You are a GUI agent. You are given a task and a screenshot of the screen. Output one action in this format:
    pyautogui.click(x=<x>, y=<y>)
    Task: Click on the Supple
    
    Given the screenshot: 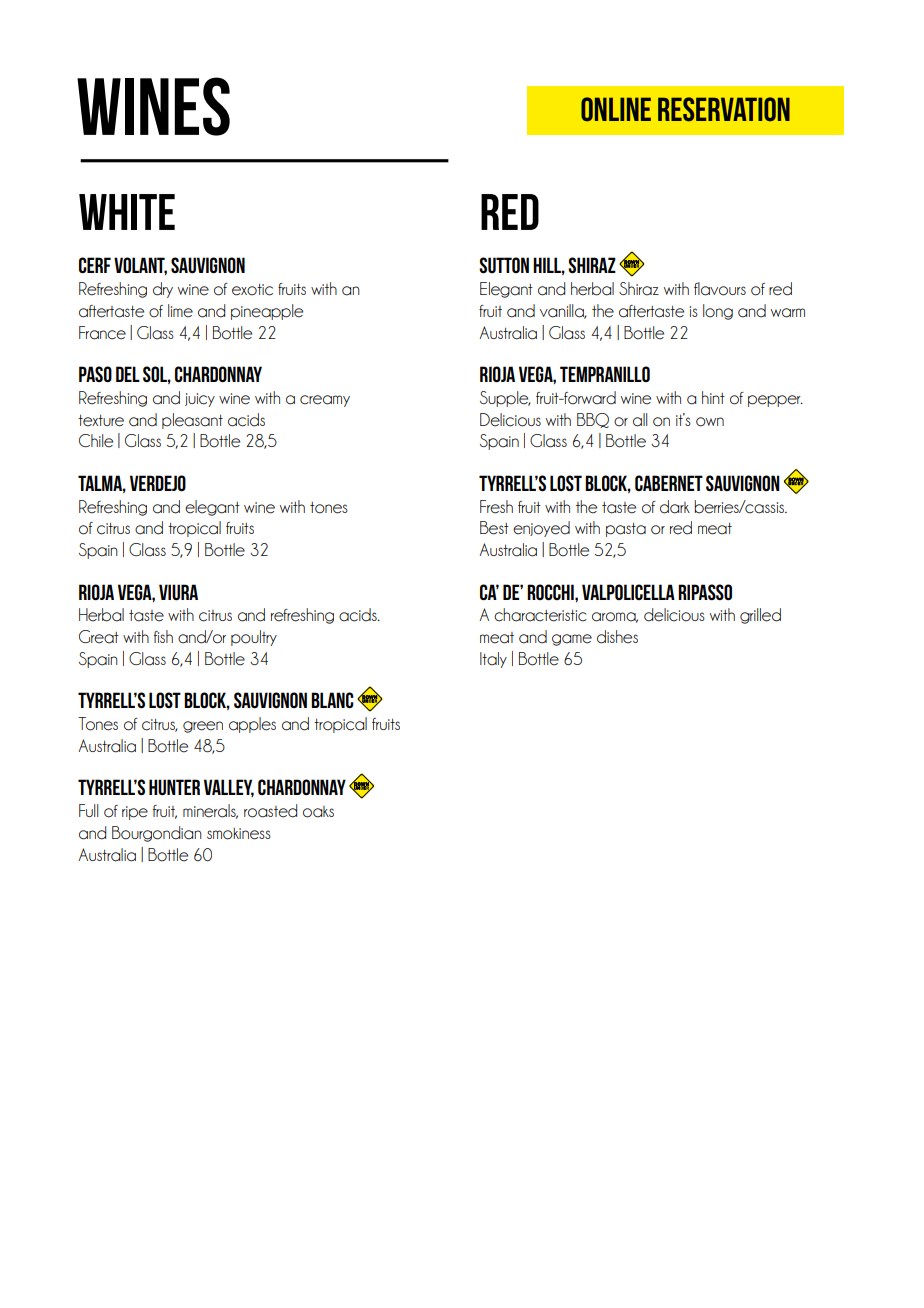 What is the action you would take?
    pyautogui.click(x=505, y=399)
